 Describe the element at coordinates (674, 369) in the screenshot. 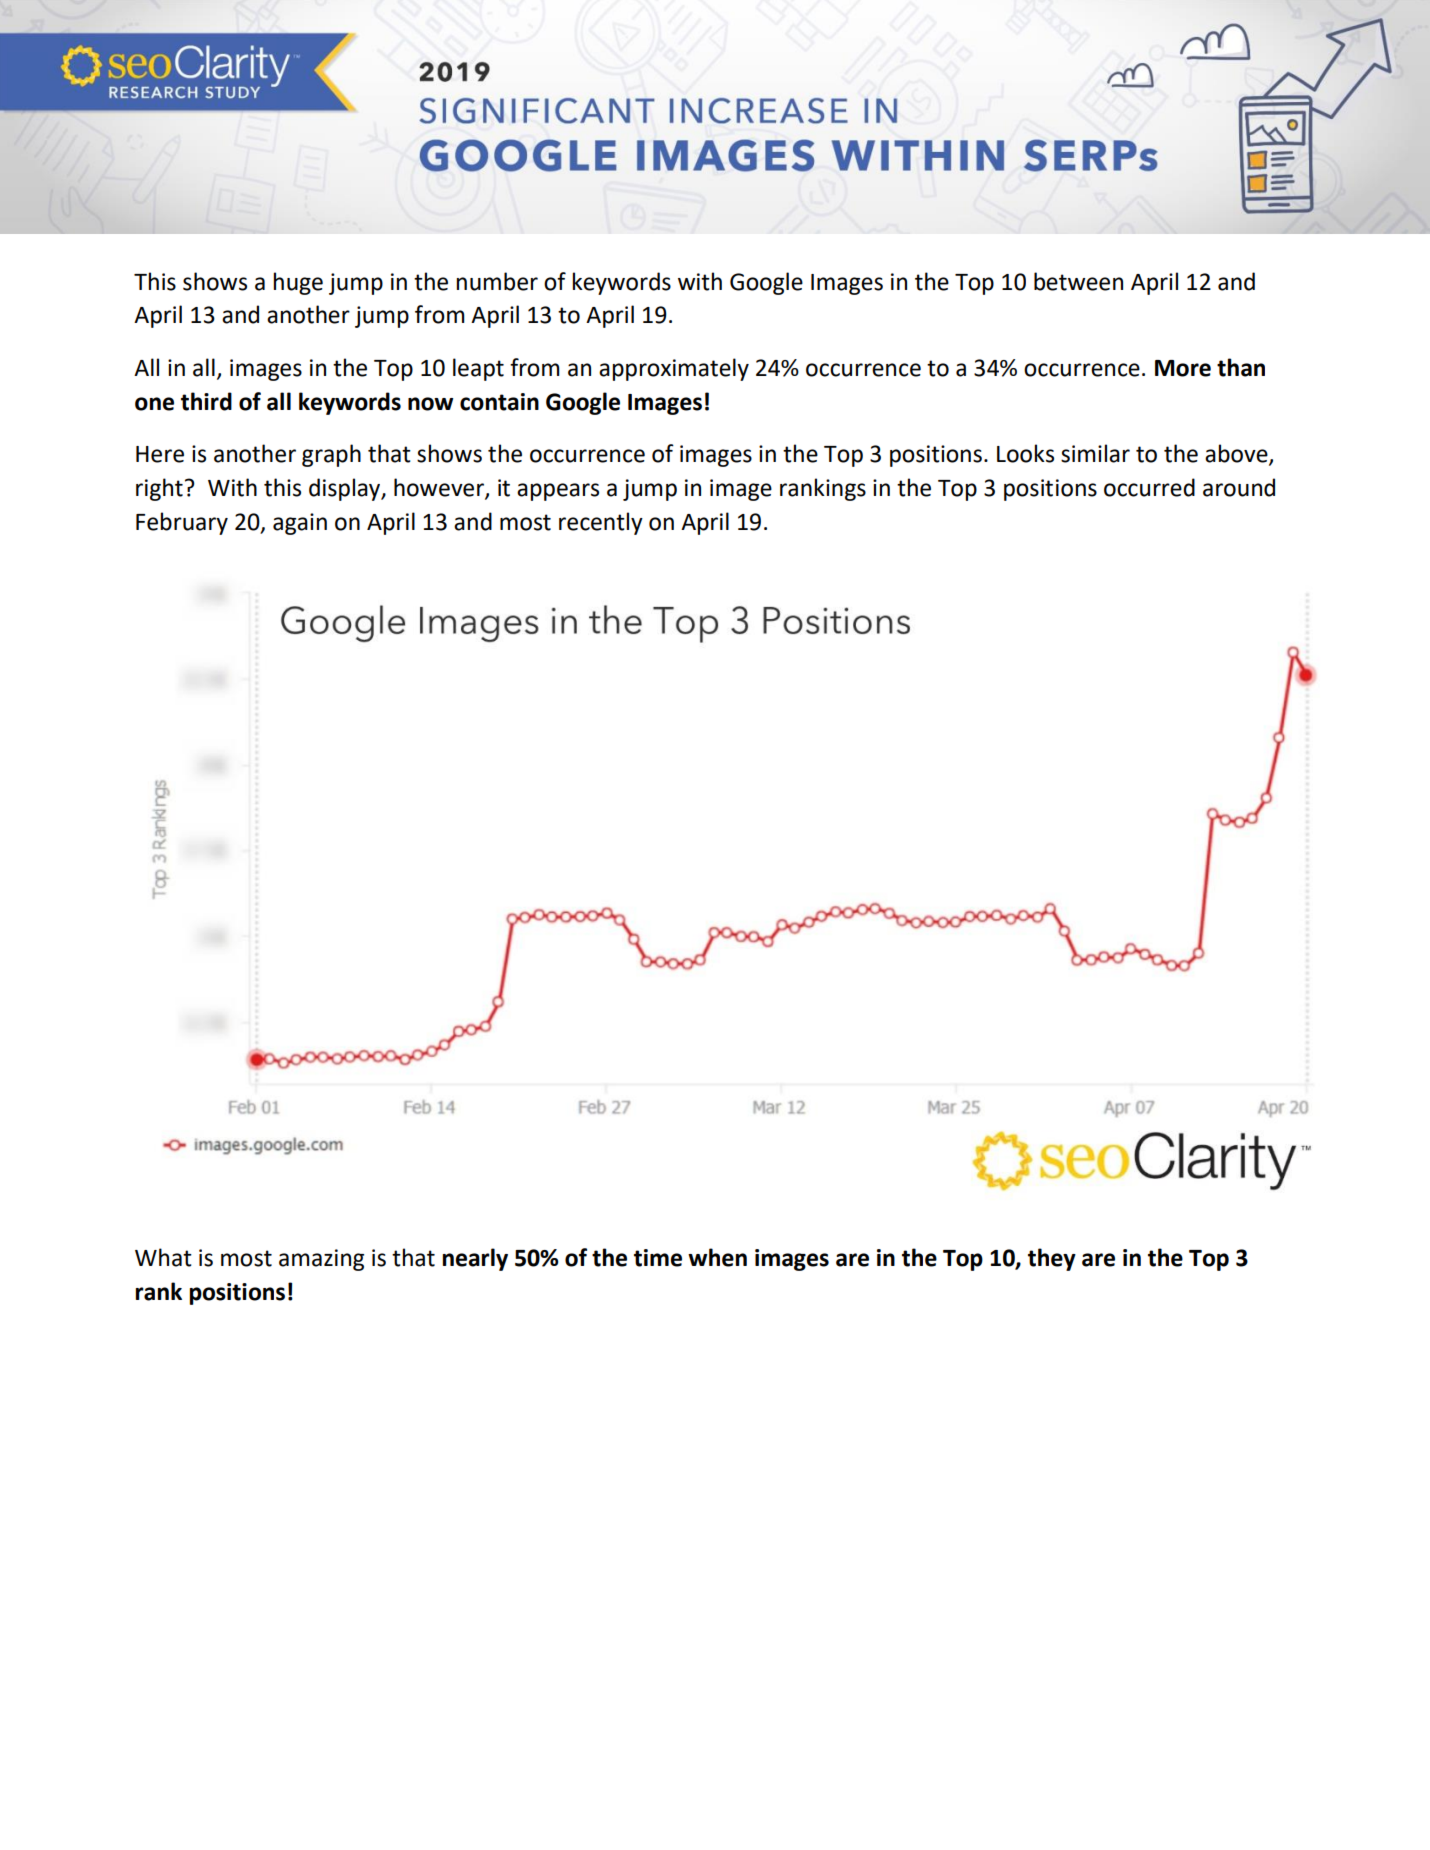

I see `approximately` at that location.
